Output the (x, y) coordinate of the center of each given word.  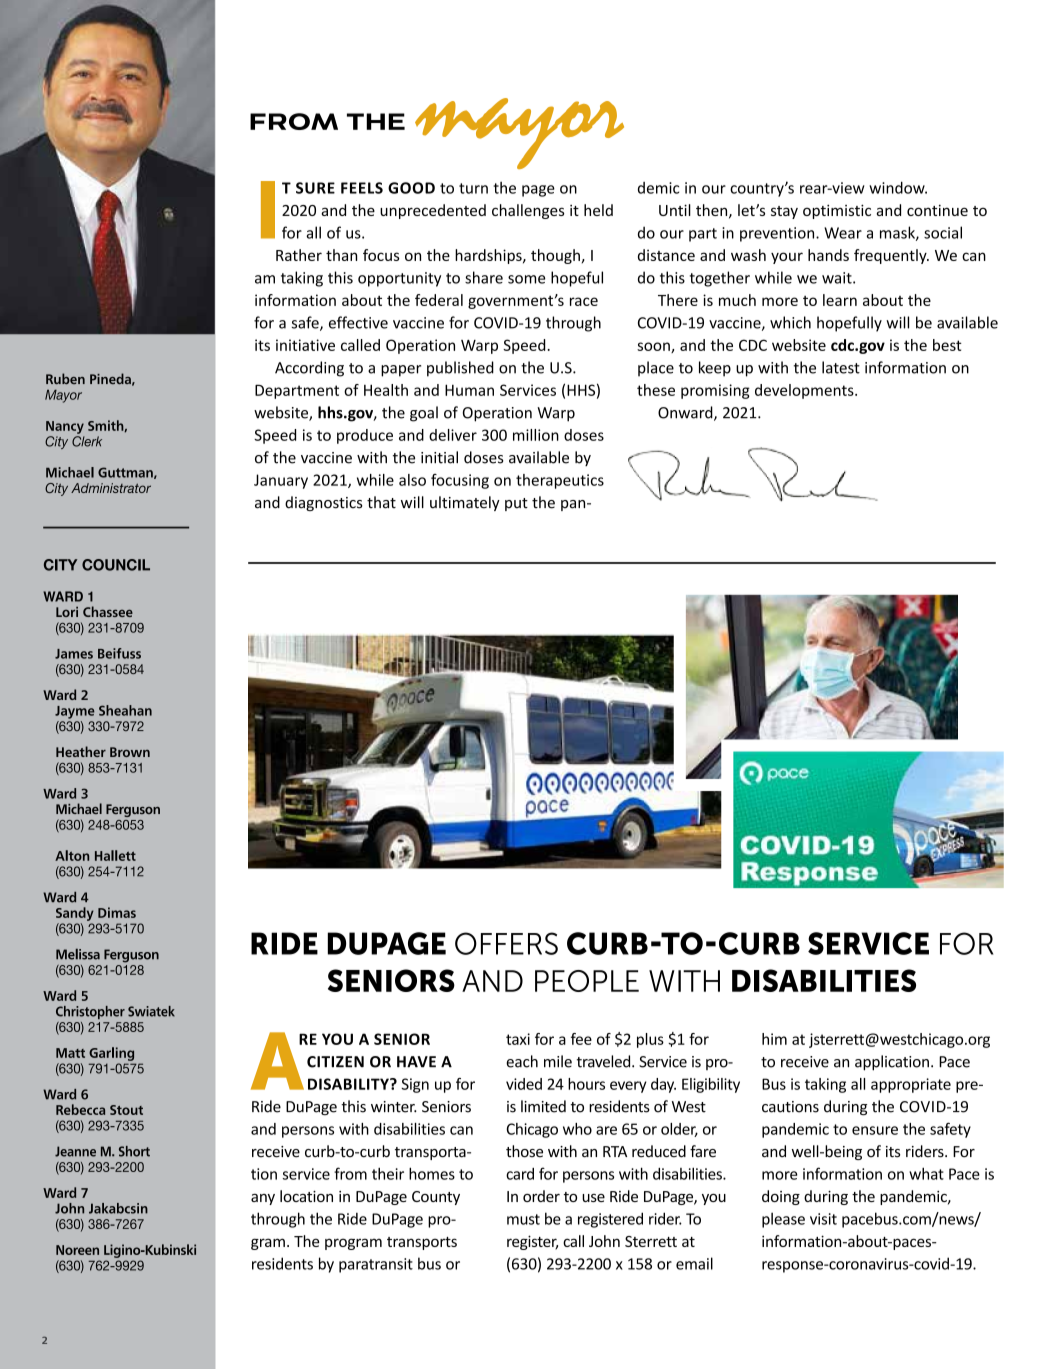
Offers (506, 943)
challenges (528, 211)
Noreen (77, 1250)
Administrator (111, 488)
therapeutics (560, 481)
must (523, 1219)
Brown (130, 752)
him (774, 1039)
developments (805, 391)
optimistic (837, 211)
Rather (299, 255)
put (516, 504)
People (587, 981)
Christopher (90, 1012)
